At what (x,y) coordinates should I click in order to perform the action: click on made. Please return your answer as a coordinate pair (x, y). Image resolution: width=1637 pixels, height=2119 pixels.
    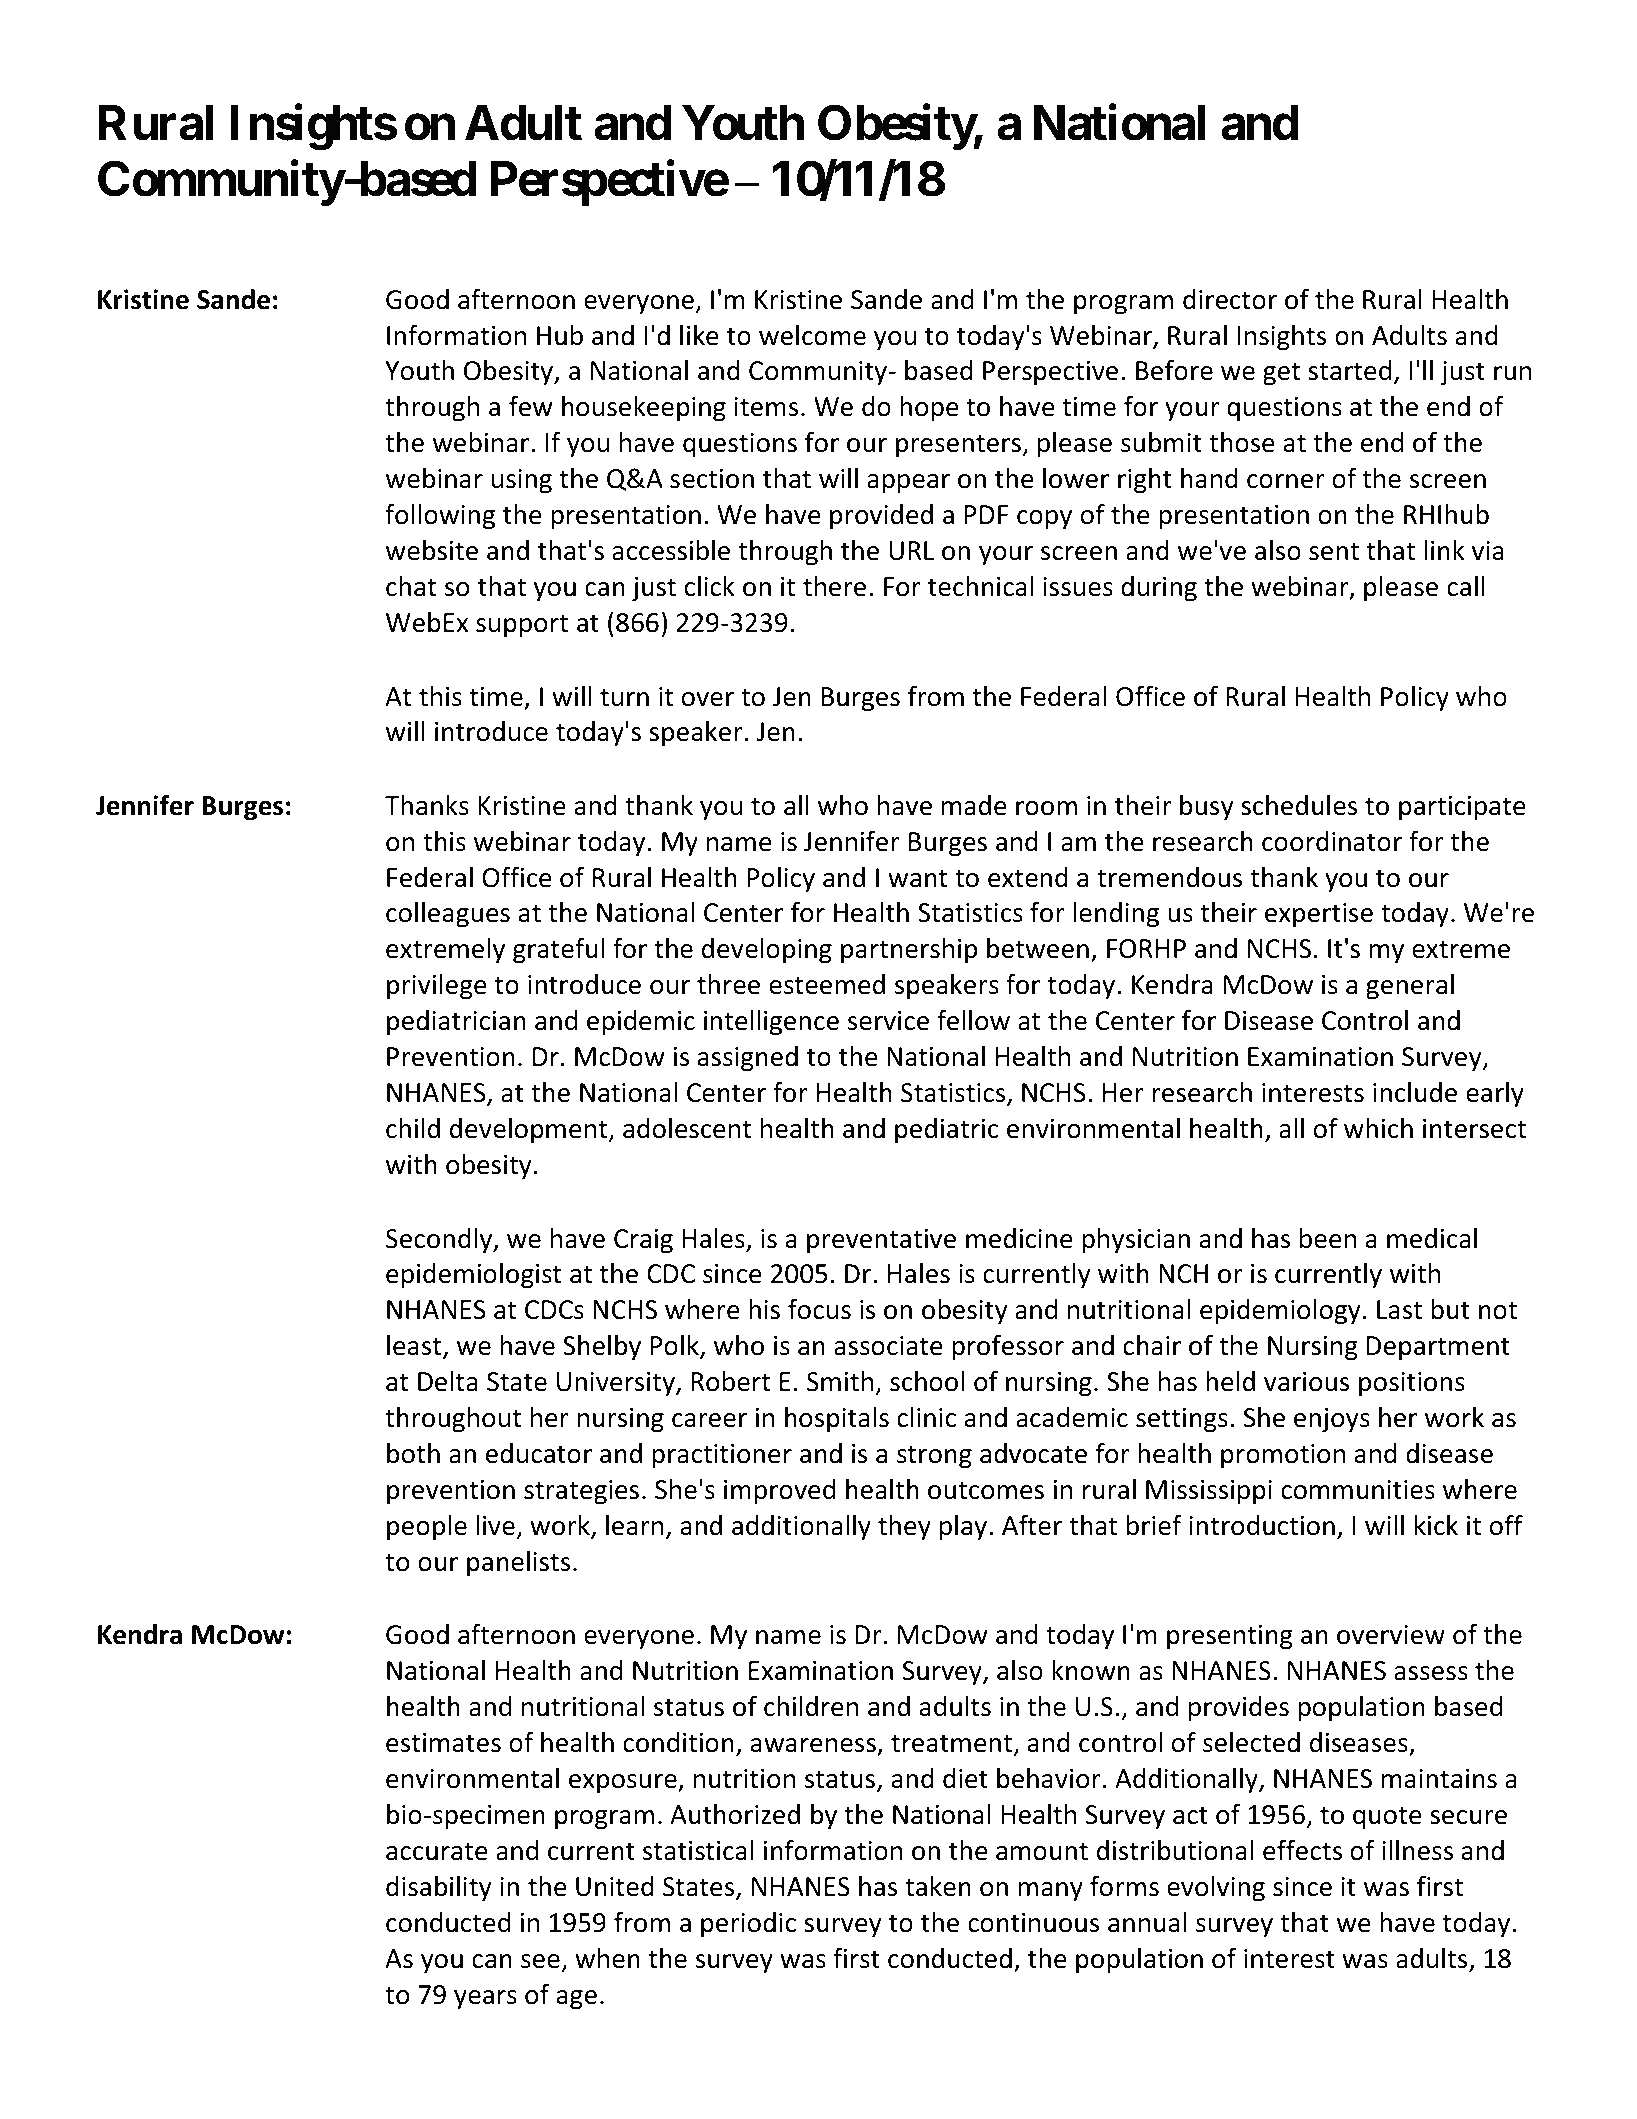
    Looking at the image, I should click on (974, 805).
